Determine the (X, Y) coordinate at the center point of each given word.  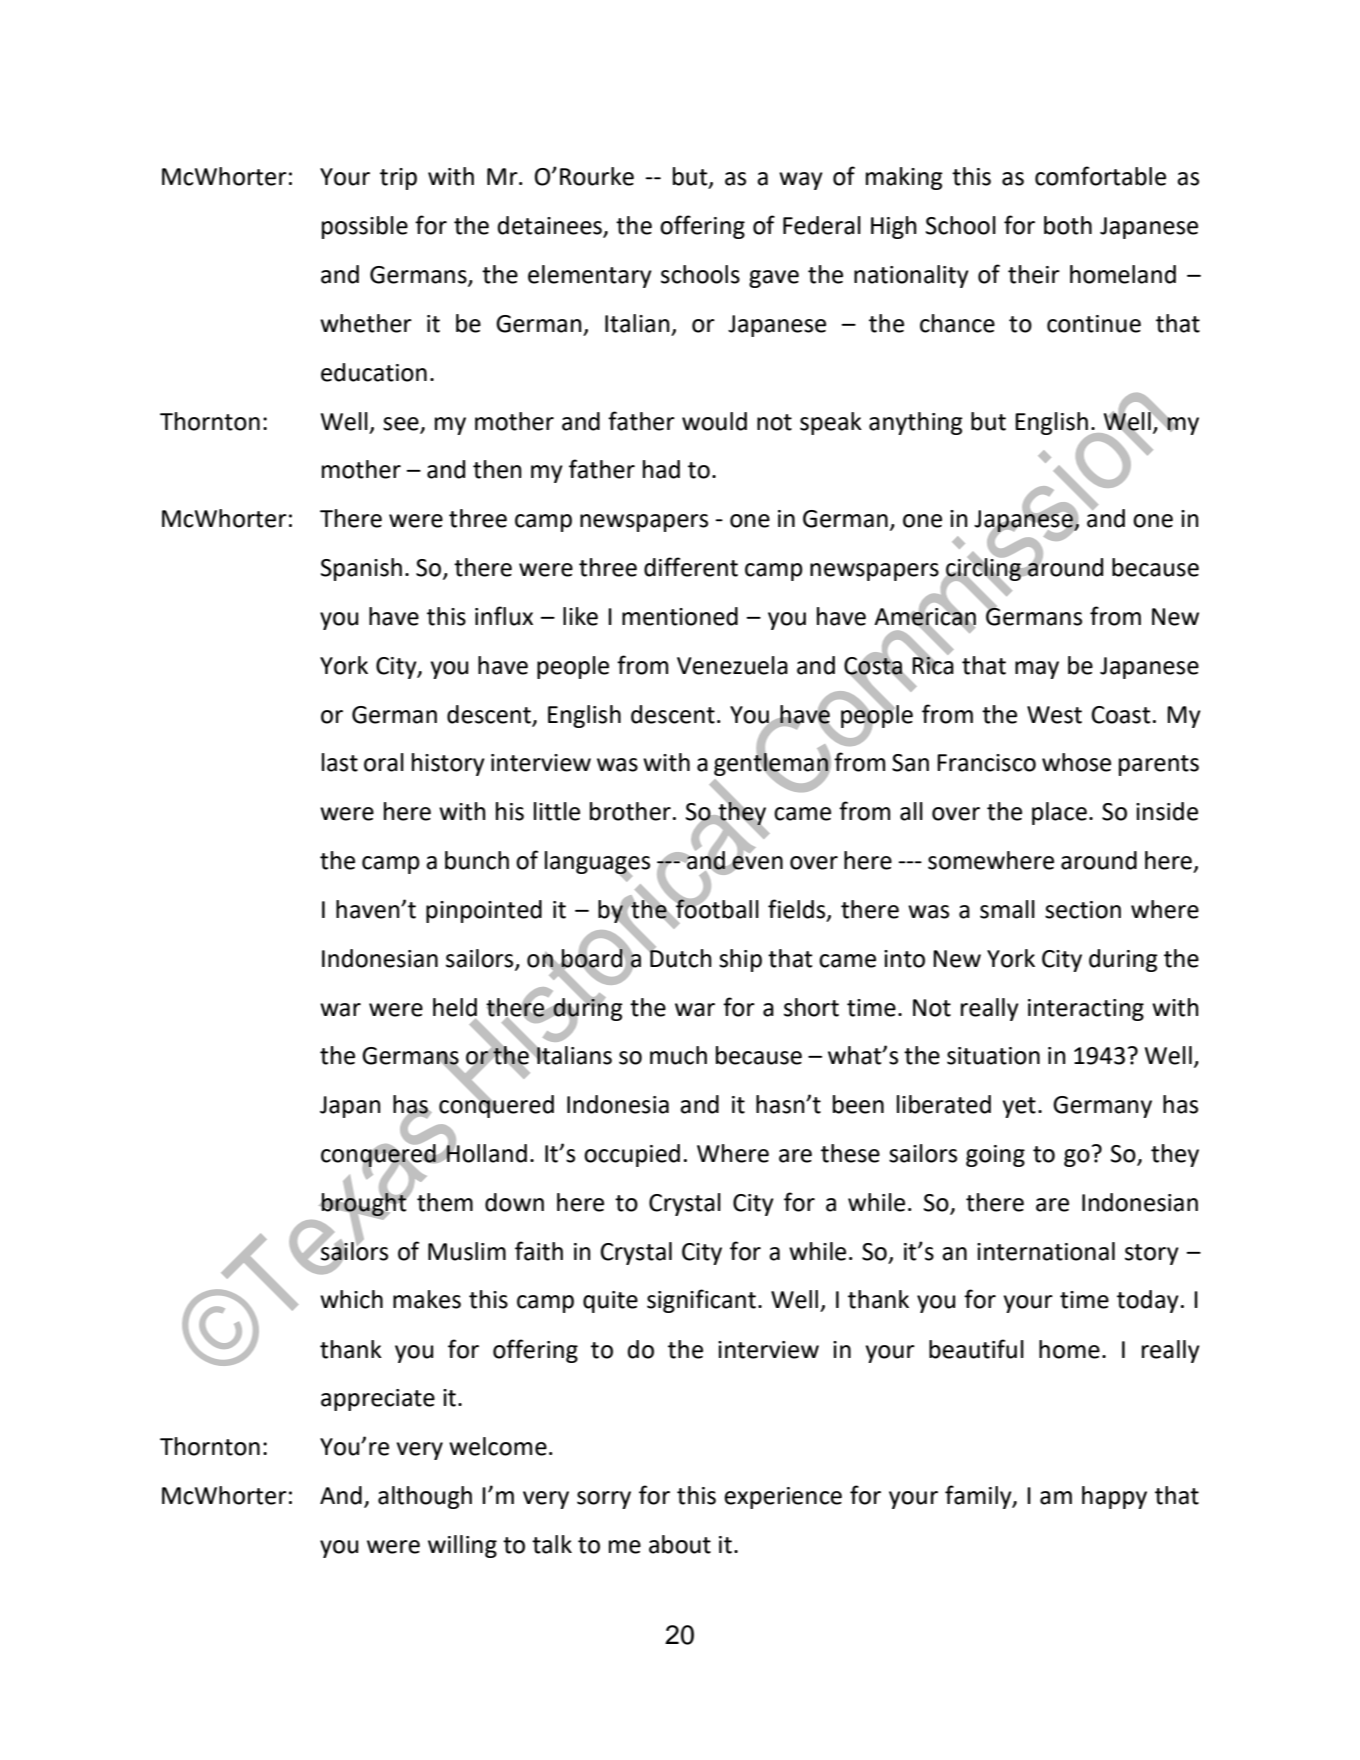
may (1037, 670)
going (995, 1156)
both (1068, 225)
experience (783, 1498)
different (691, 567)
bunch (477, 860)
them (445, 1202)
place (1059, 813)
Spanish (361, 569)
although (425, 1497)
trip (398, 179)
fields (798, 910)
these (850, 1153)
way (801, 181)
